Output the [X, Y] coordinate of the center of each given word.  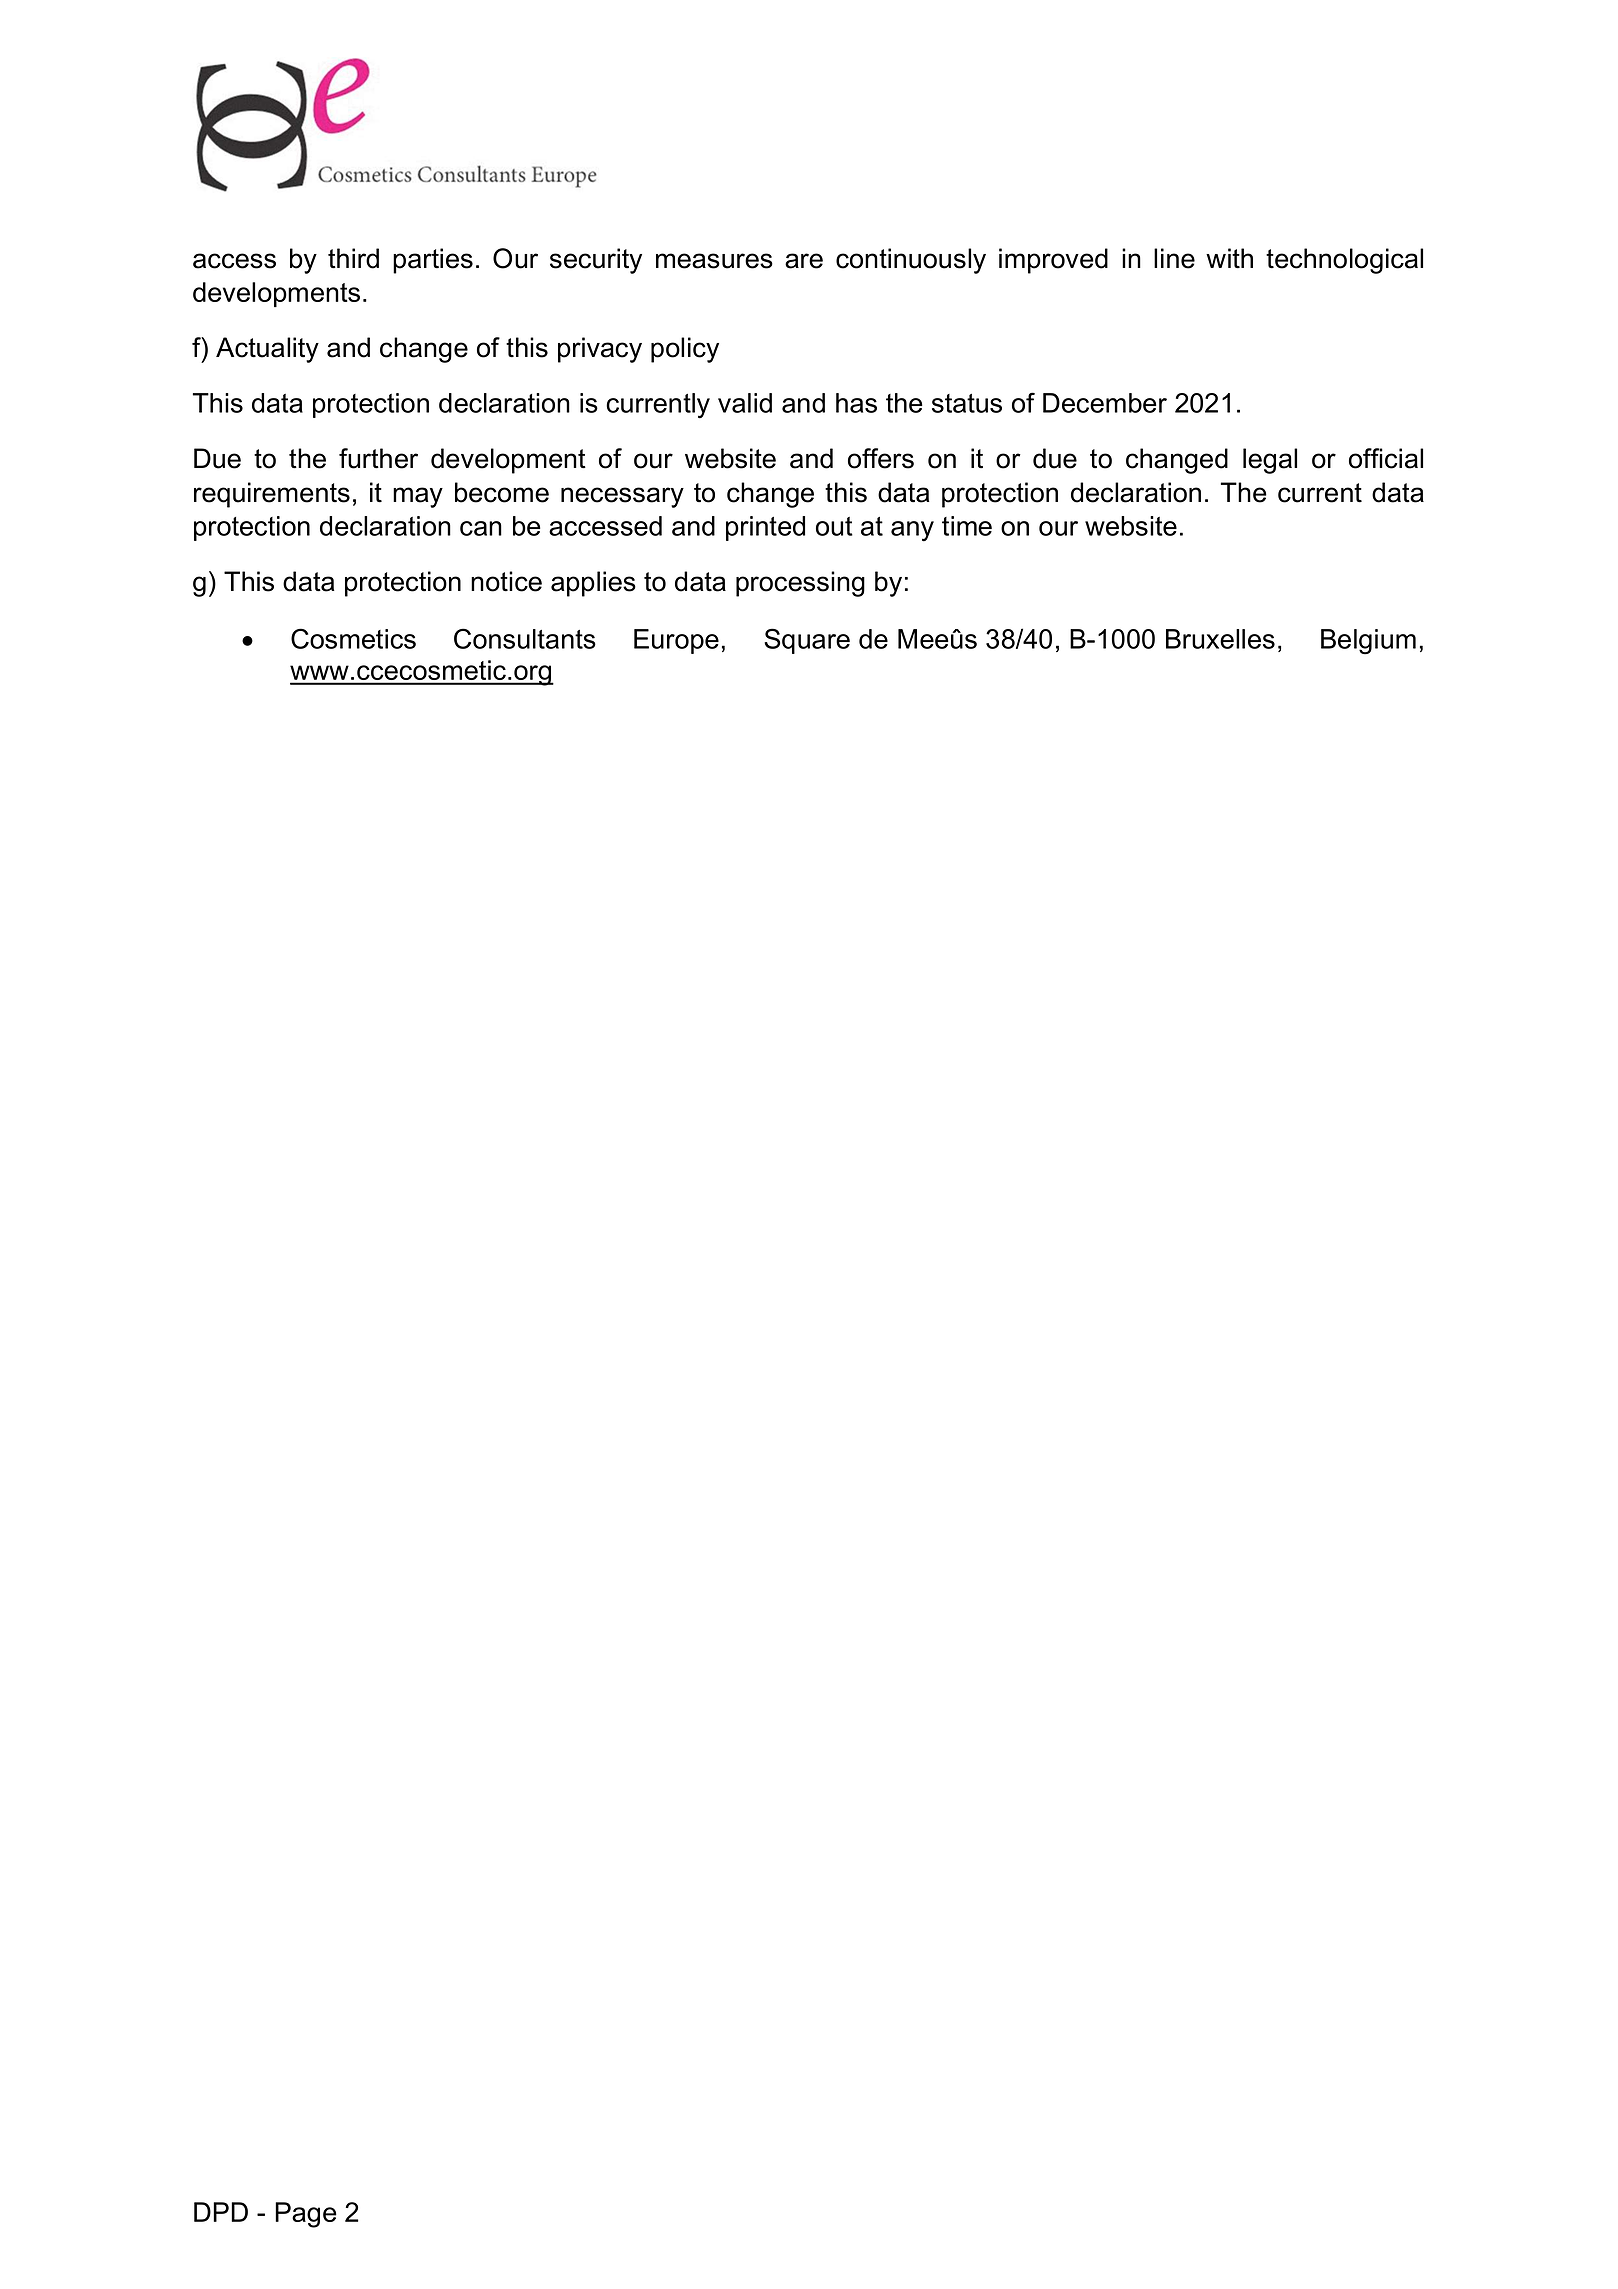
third [353, 258]
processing [800, 584]
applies [593, 584]
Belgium [1368, 642]
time [967, 526]
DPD [221, 2212]
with [1229, 258]
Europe [676, 641]
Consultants [525, 638]
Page [306, 2215]
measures [714, 261]
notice [506, 581]
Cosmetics [353, 638]
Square [807, 641]
